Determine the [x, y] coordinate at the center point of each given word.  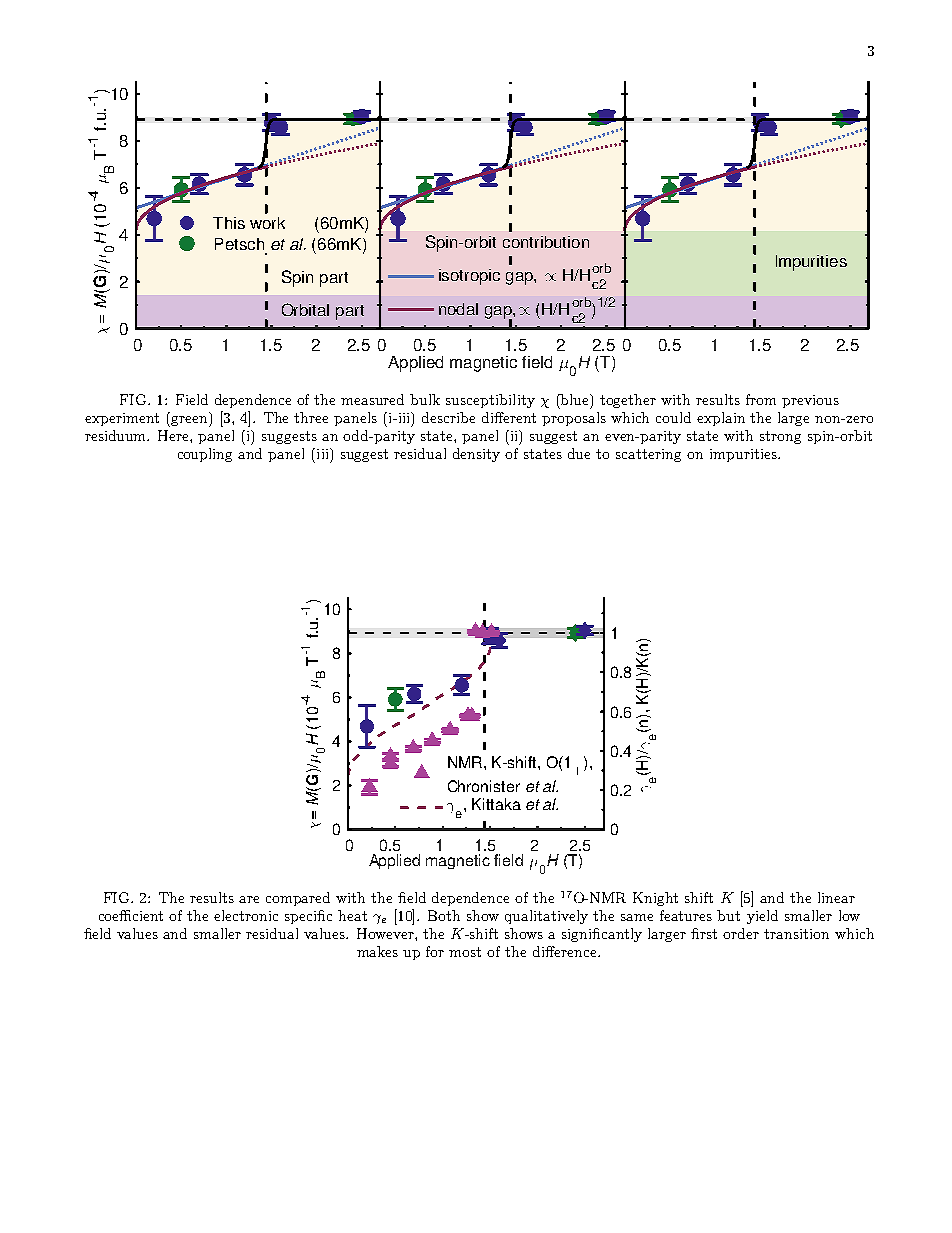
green [189, 421]
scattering [648, 455]
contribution [546, 242]
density [476, 455]
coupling [205, 455]
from [761, 399]
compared [298, 899]
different [509, 417]
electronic [246, 915]
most [465, 952]
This [229, 223]
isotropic [469, 277]
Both [444, 915]
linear [836, 897]
